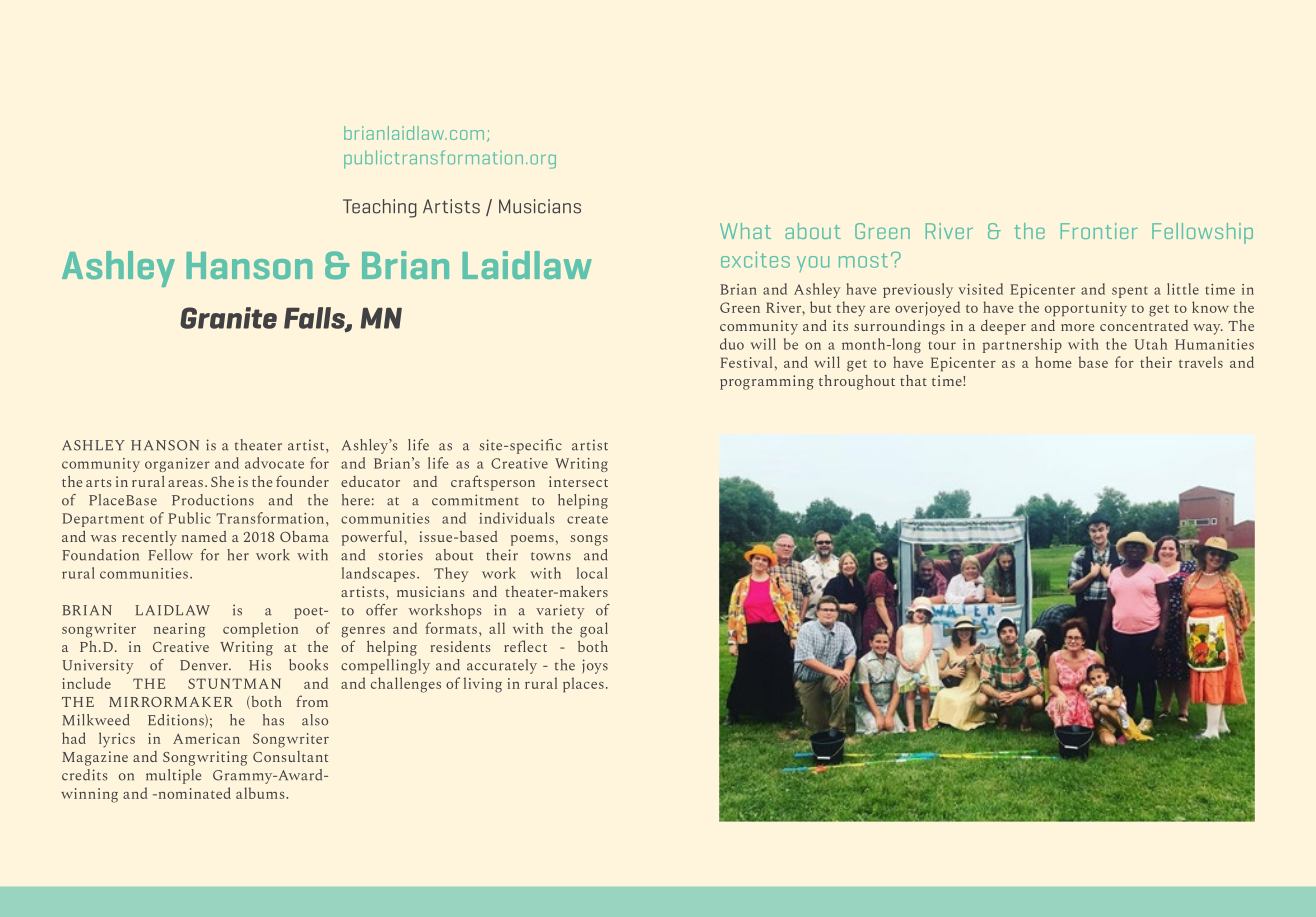 This screenshot has width=1316, height=917. Describe the element at coordinates (213, 500) in the screenshot. I see `Productions` at that location.
